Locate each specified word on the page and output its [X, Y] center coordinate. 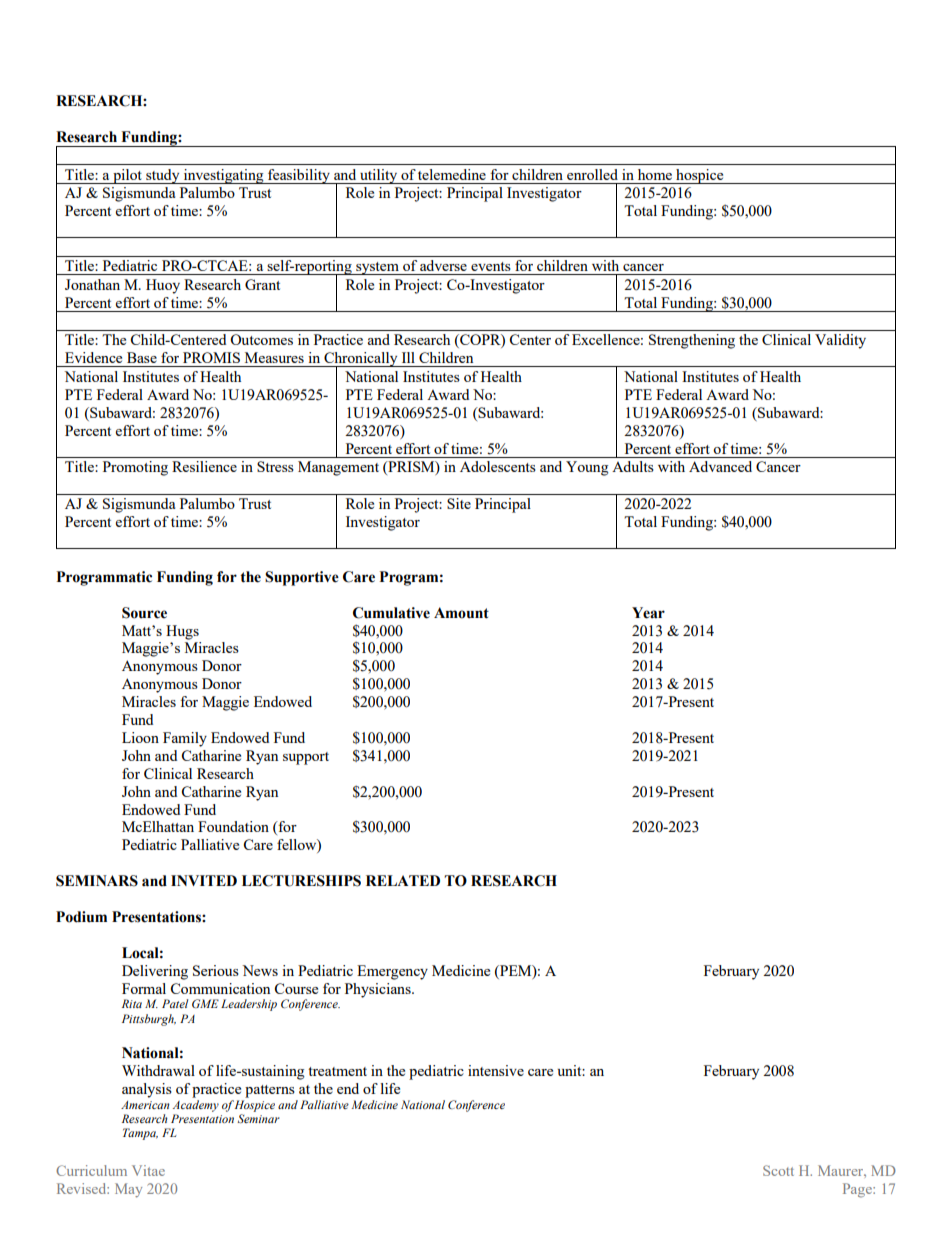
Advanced [720, 466]
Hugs [182, 632]
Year [648, 613]
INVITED [204, 880]
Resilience [204, 466]
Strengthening [692, 341]
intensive [496, 1070]
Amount [461, 613]
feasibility [299, 176]
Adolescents [498, 466]
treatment [337, 1071]
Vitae [148, 1170]
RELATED [403, 880]
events [491, 266]
